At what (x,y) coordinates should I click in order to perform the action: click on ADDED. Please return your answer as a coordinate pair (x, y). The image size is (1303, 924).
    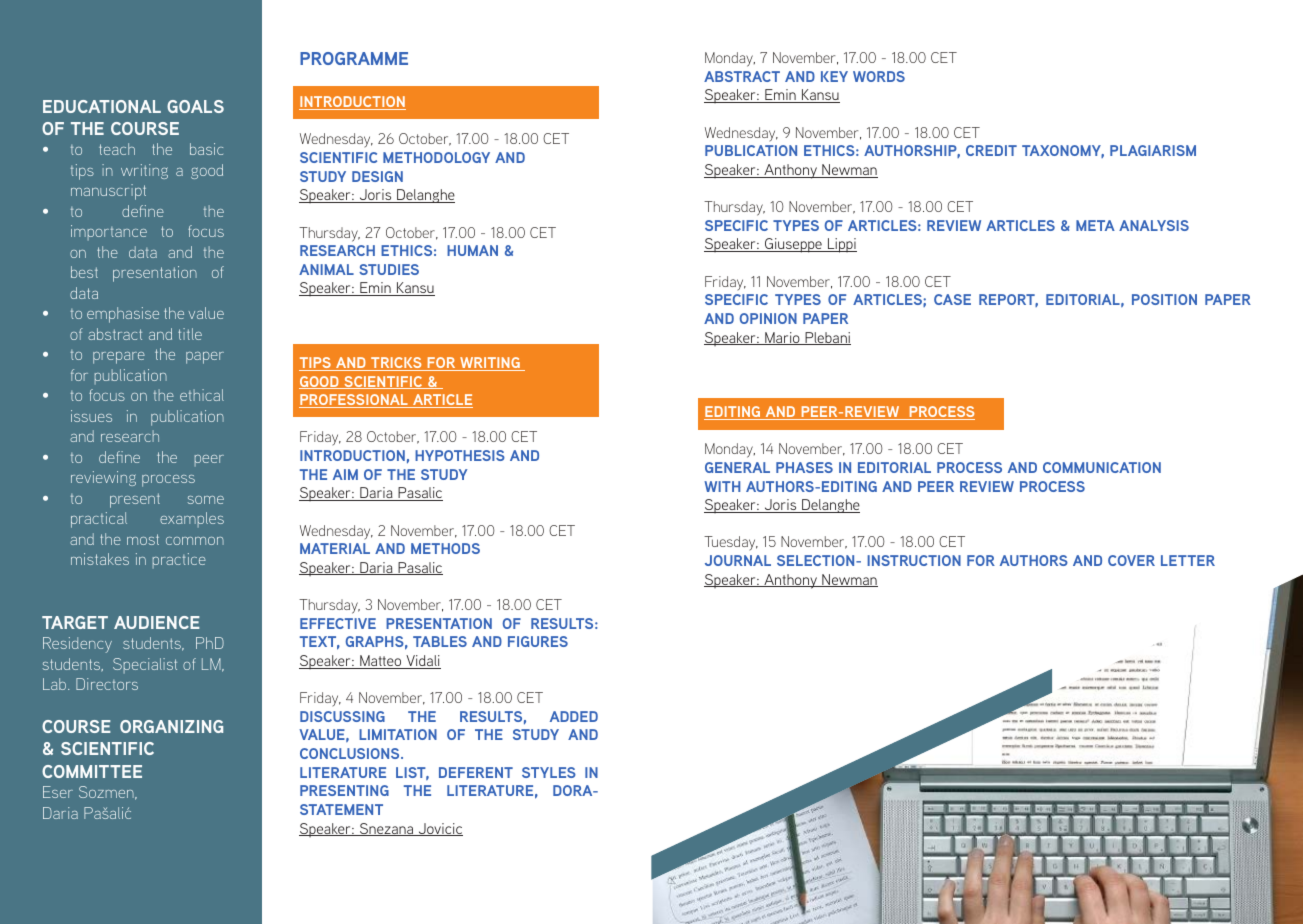
    Looking at the image, I should click on (574, 716).
